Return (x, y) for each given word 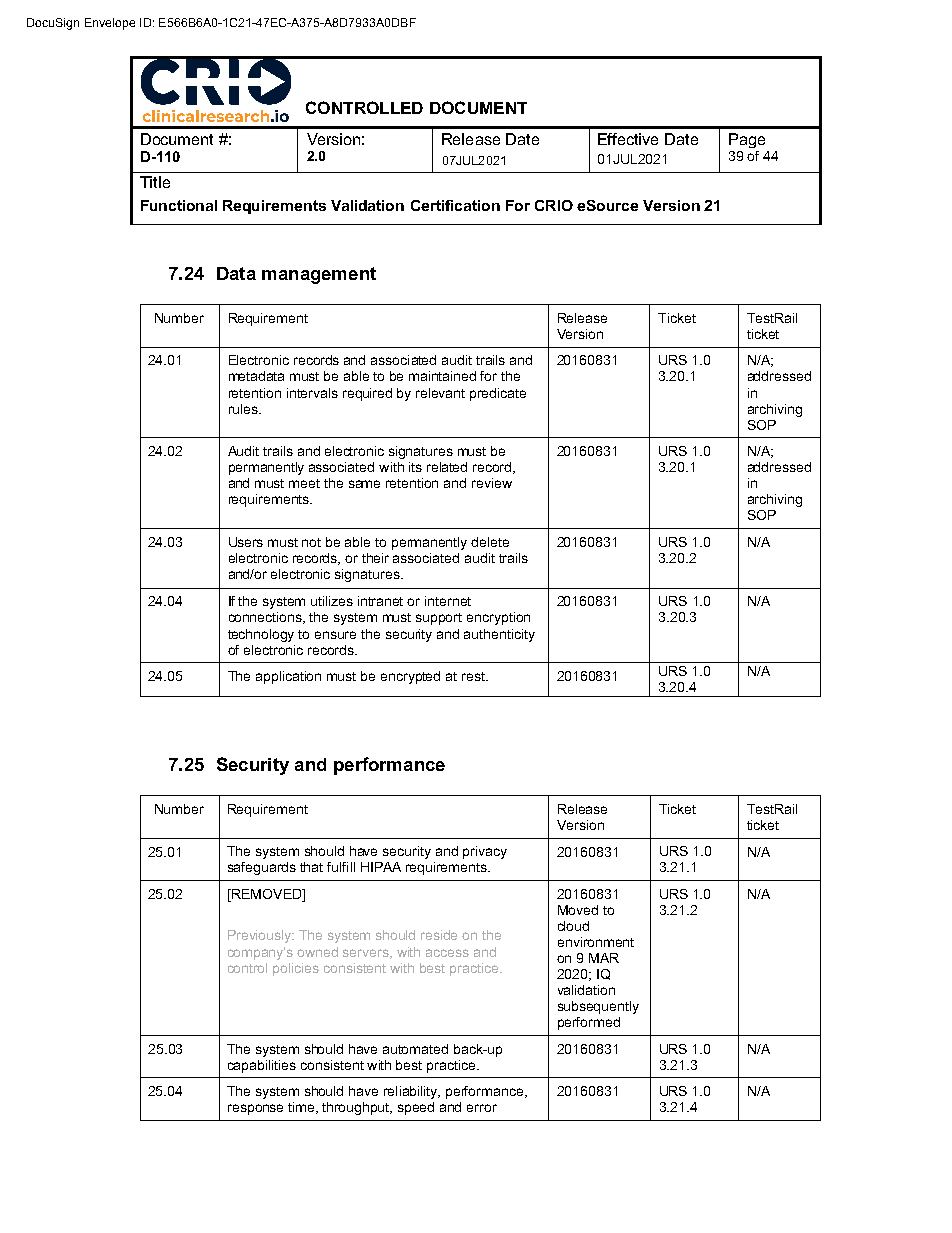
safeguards (262, 868)
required (367, 394)
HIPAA (381, 867)
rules (244, 409)
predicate (498, 394)
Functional (179, 205)
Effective (628, 139)
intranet (380, 601)
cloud (573, 926)
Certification (455, 205)
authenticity (499, 635)
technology (261, 635)
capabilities (262, 1066)
